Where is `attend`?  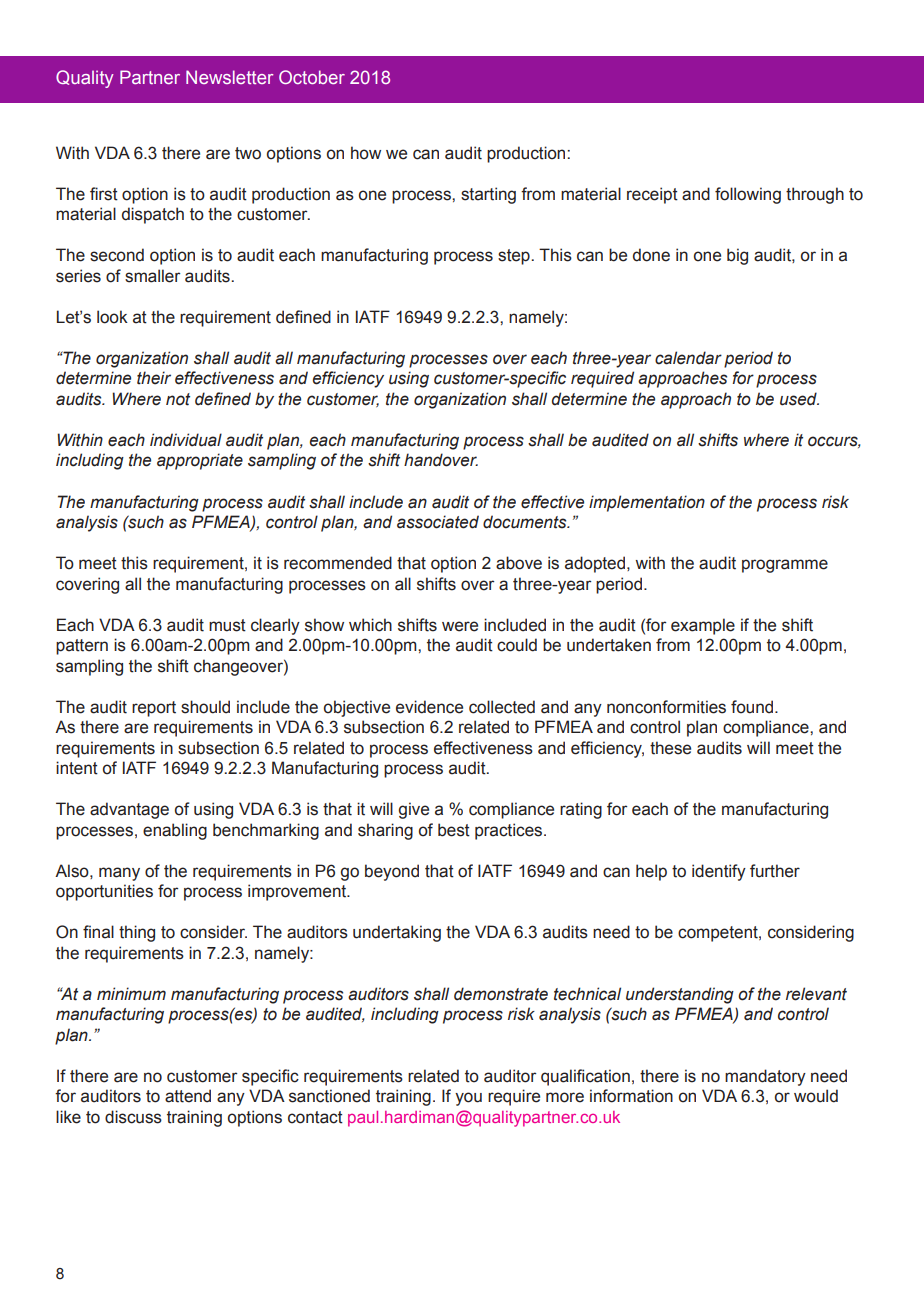 attend is located at coordinates (188, 1096).
